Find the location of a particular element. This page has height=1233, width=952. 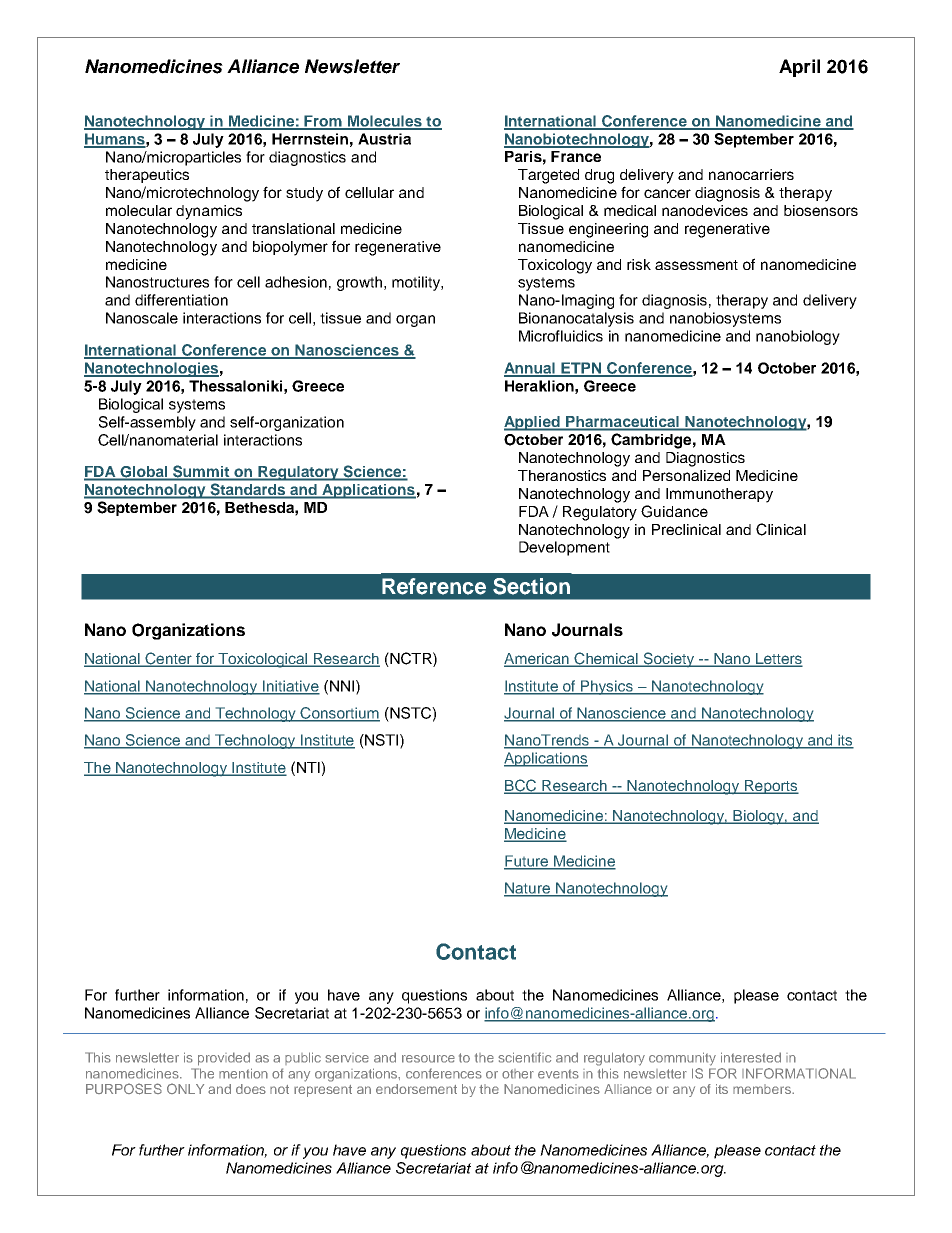

Guidance is located at coordinates (674, 511).
